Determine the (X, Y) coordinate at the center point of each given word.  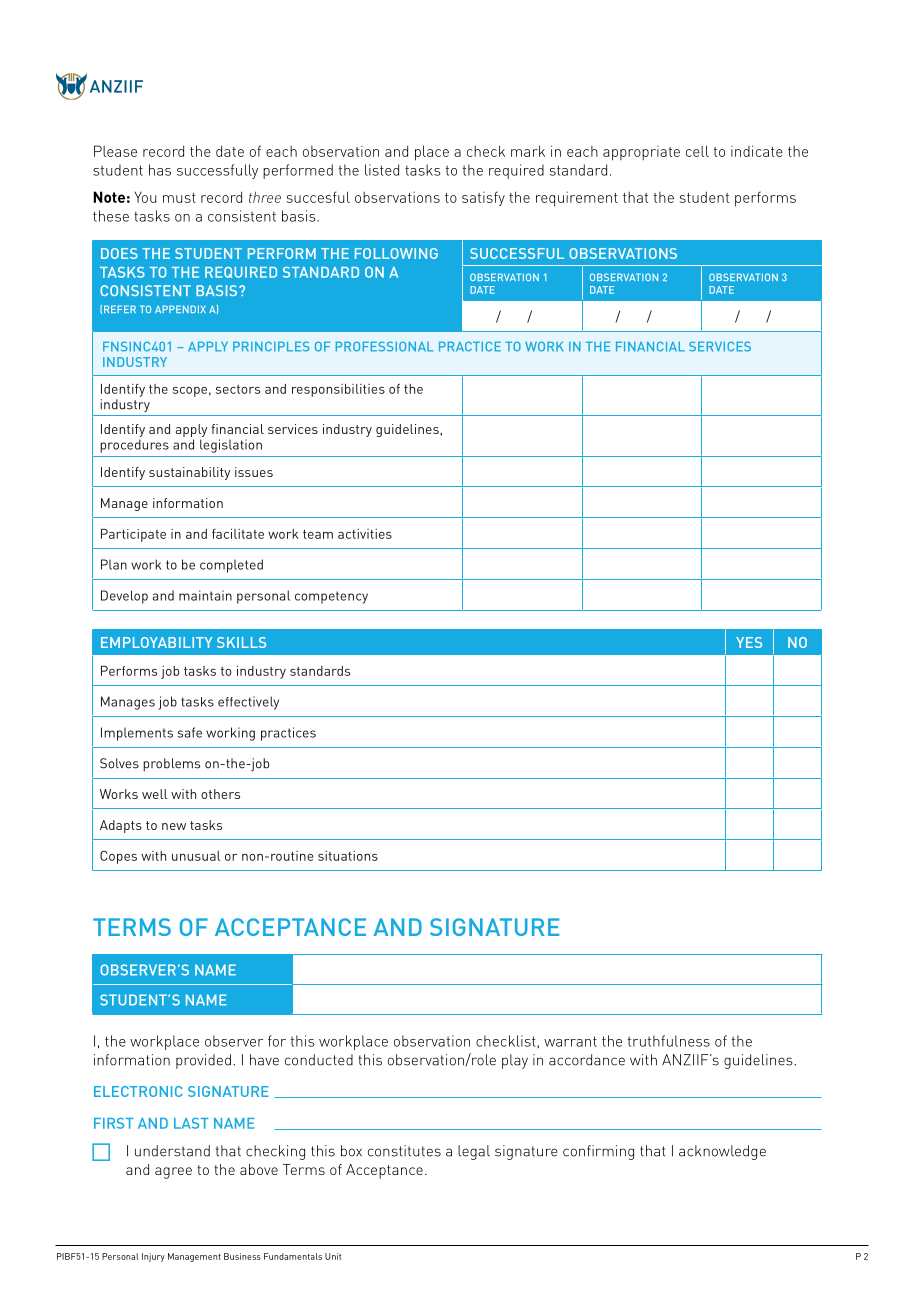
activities (365, 534)
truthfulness (668, 1041)
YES (749, 642)
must (179, 198)
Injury (153, 1257)
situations (348, 856)
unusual (196, 856)
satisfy (483, 198)
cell (697, 151)
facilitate (238, 533)
